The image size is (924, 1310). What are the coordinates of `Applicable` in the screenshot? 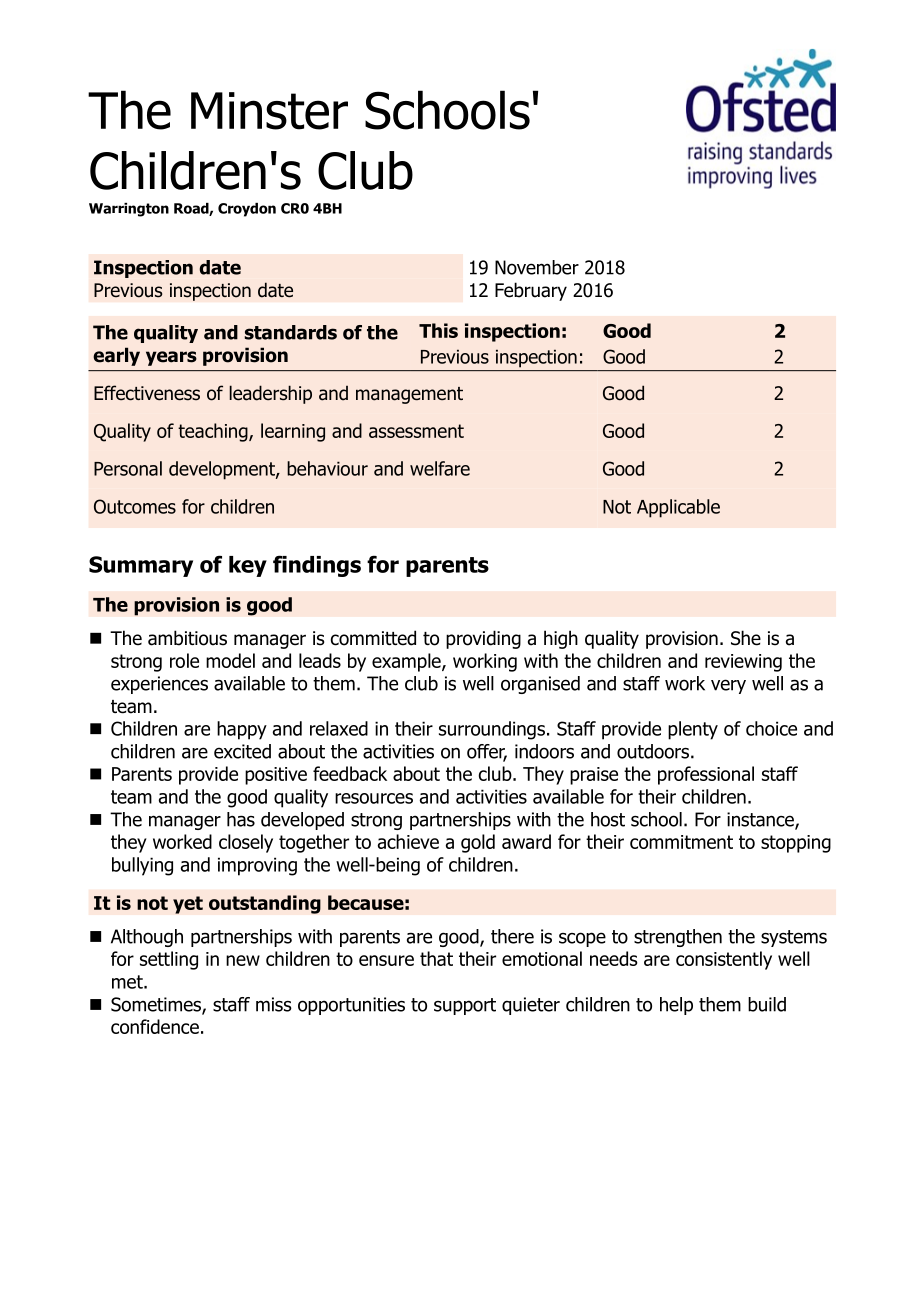 It's located at (678, 508).
